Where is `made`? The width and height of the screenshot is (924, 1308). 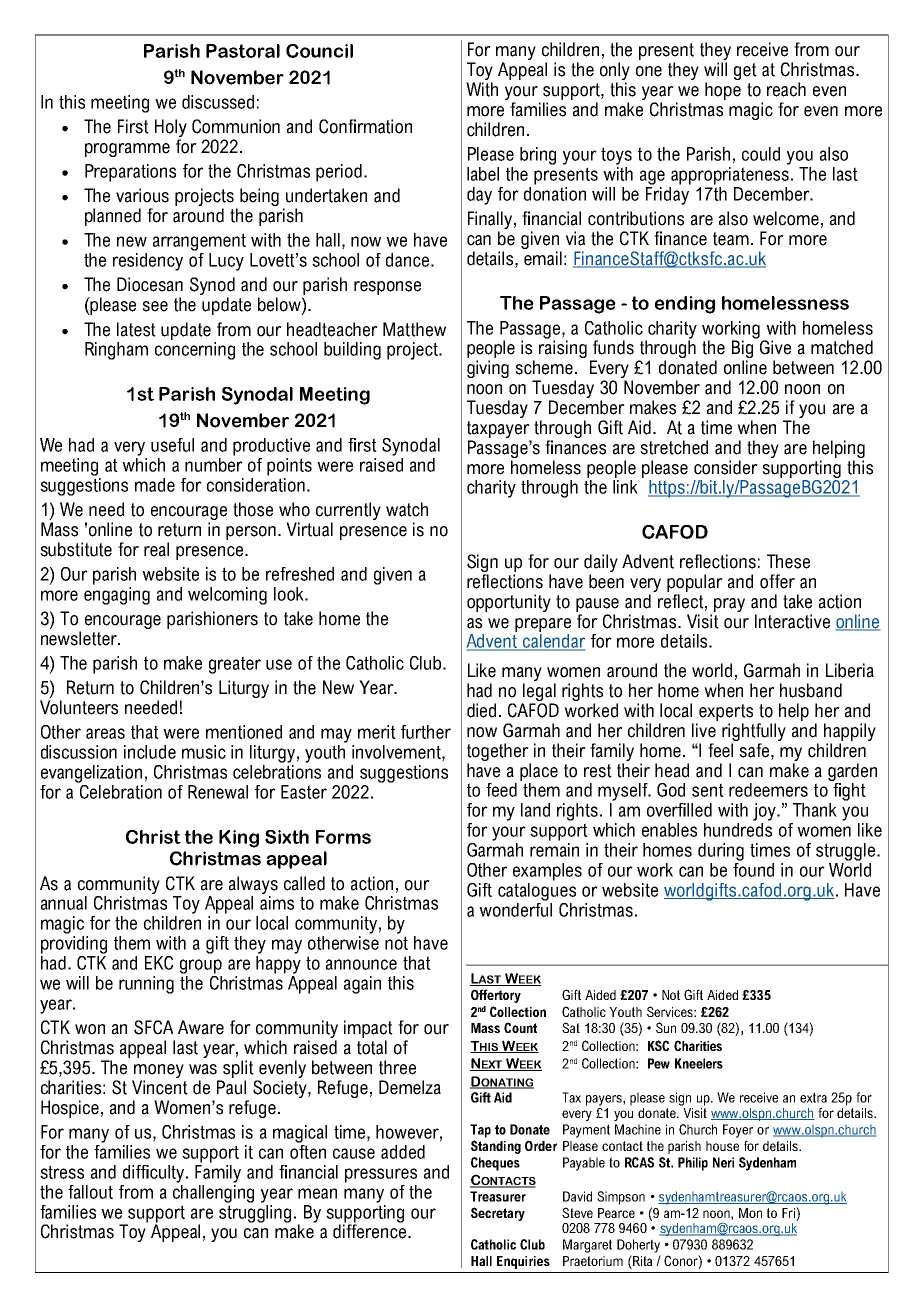 made is located at coordinates (155, 485).
